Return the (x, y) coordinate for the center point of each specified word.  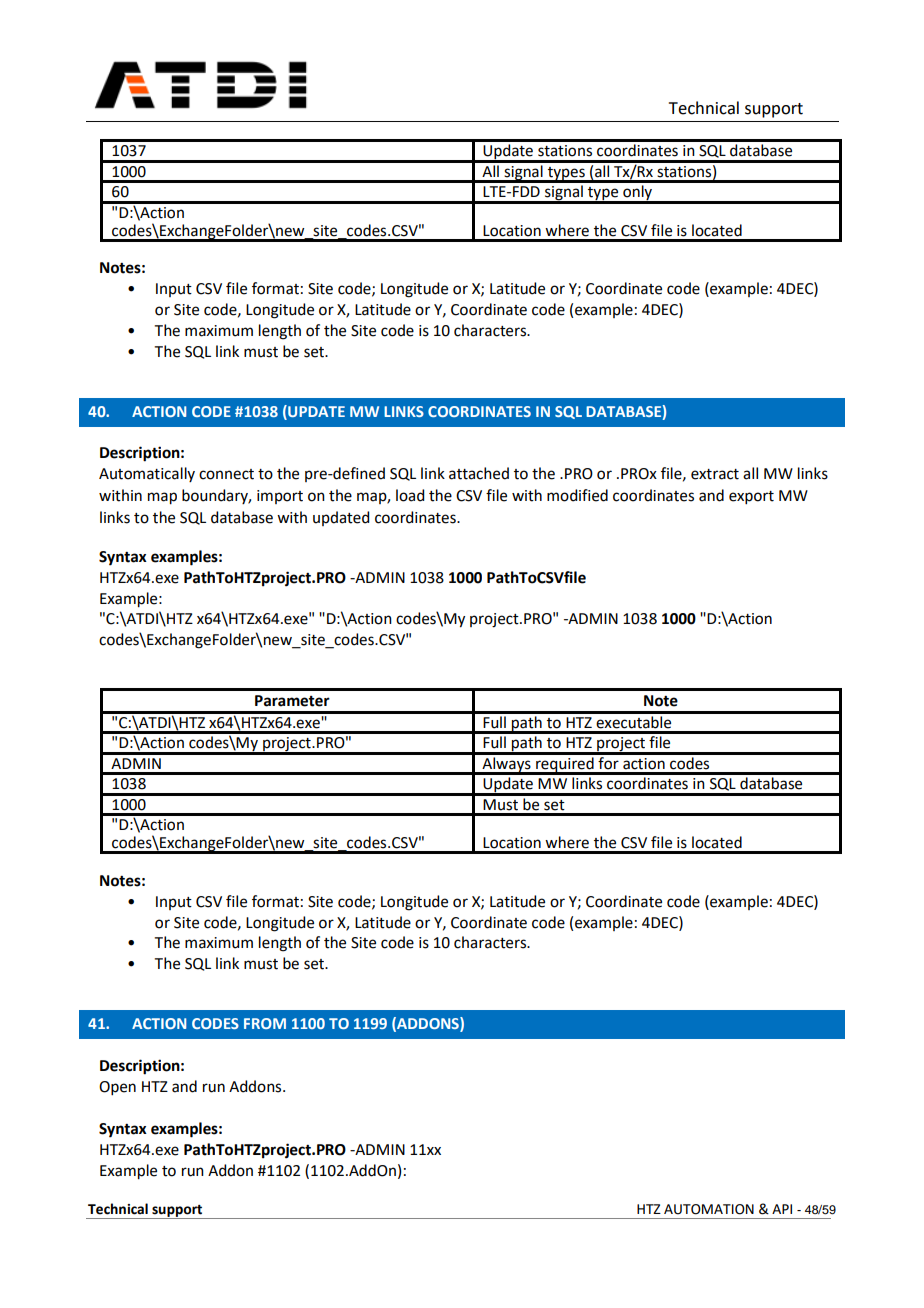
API (782, 1209)
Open (117, 1088)
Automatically (147, 474)
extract (715, 474)
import (280, 497)
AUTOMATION (709, 1209)
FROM (265, 1023)
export (751, 497)
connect (226, 474)
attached (479, 473)
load (410, 495)
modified (577, 495)
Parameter (292, 701)
